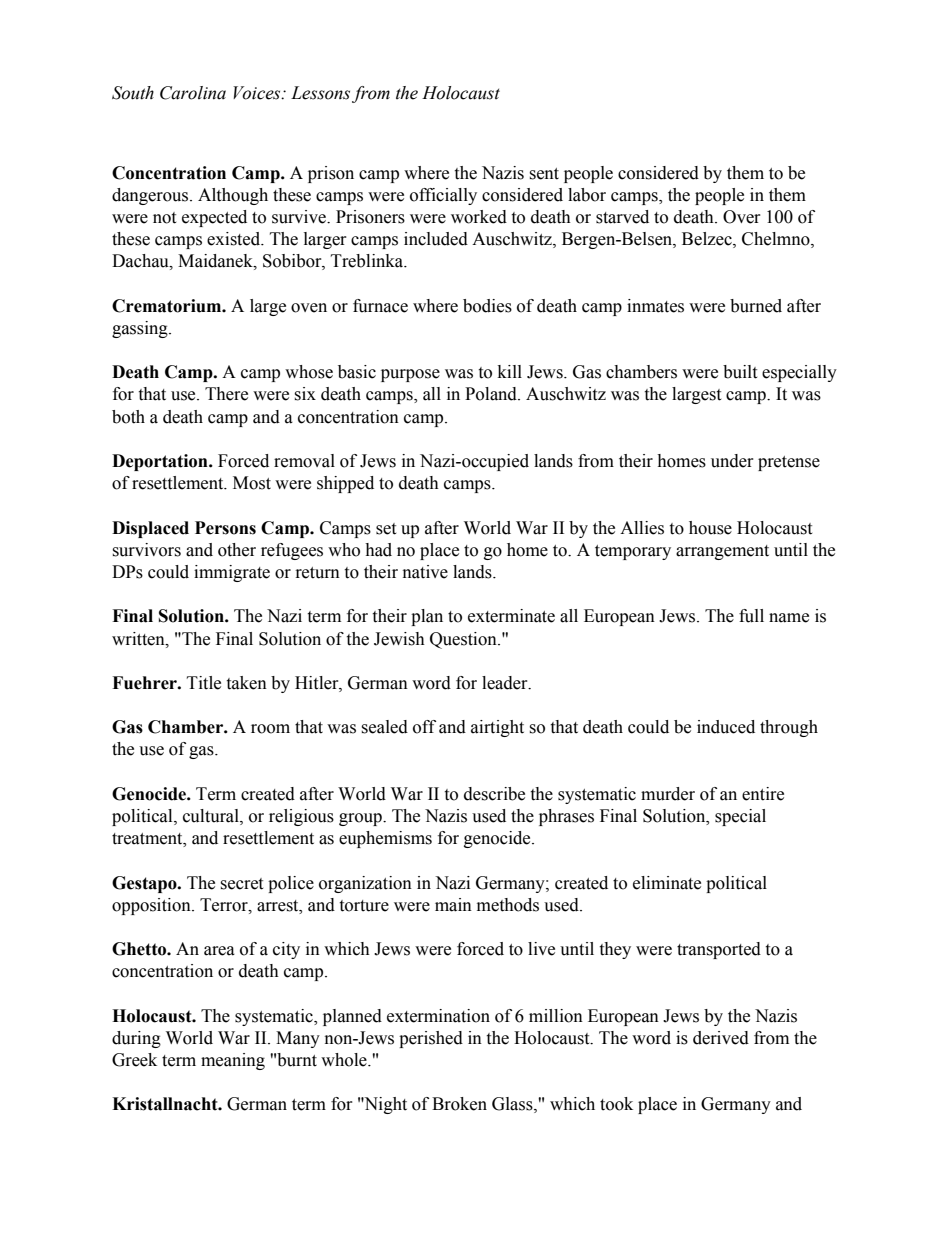 This page has width=952, height=1233. What do you see at coordinates (751, 616) in the page?
I see `full` at bounding box center [751, 616].
